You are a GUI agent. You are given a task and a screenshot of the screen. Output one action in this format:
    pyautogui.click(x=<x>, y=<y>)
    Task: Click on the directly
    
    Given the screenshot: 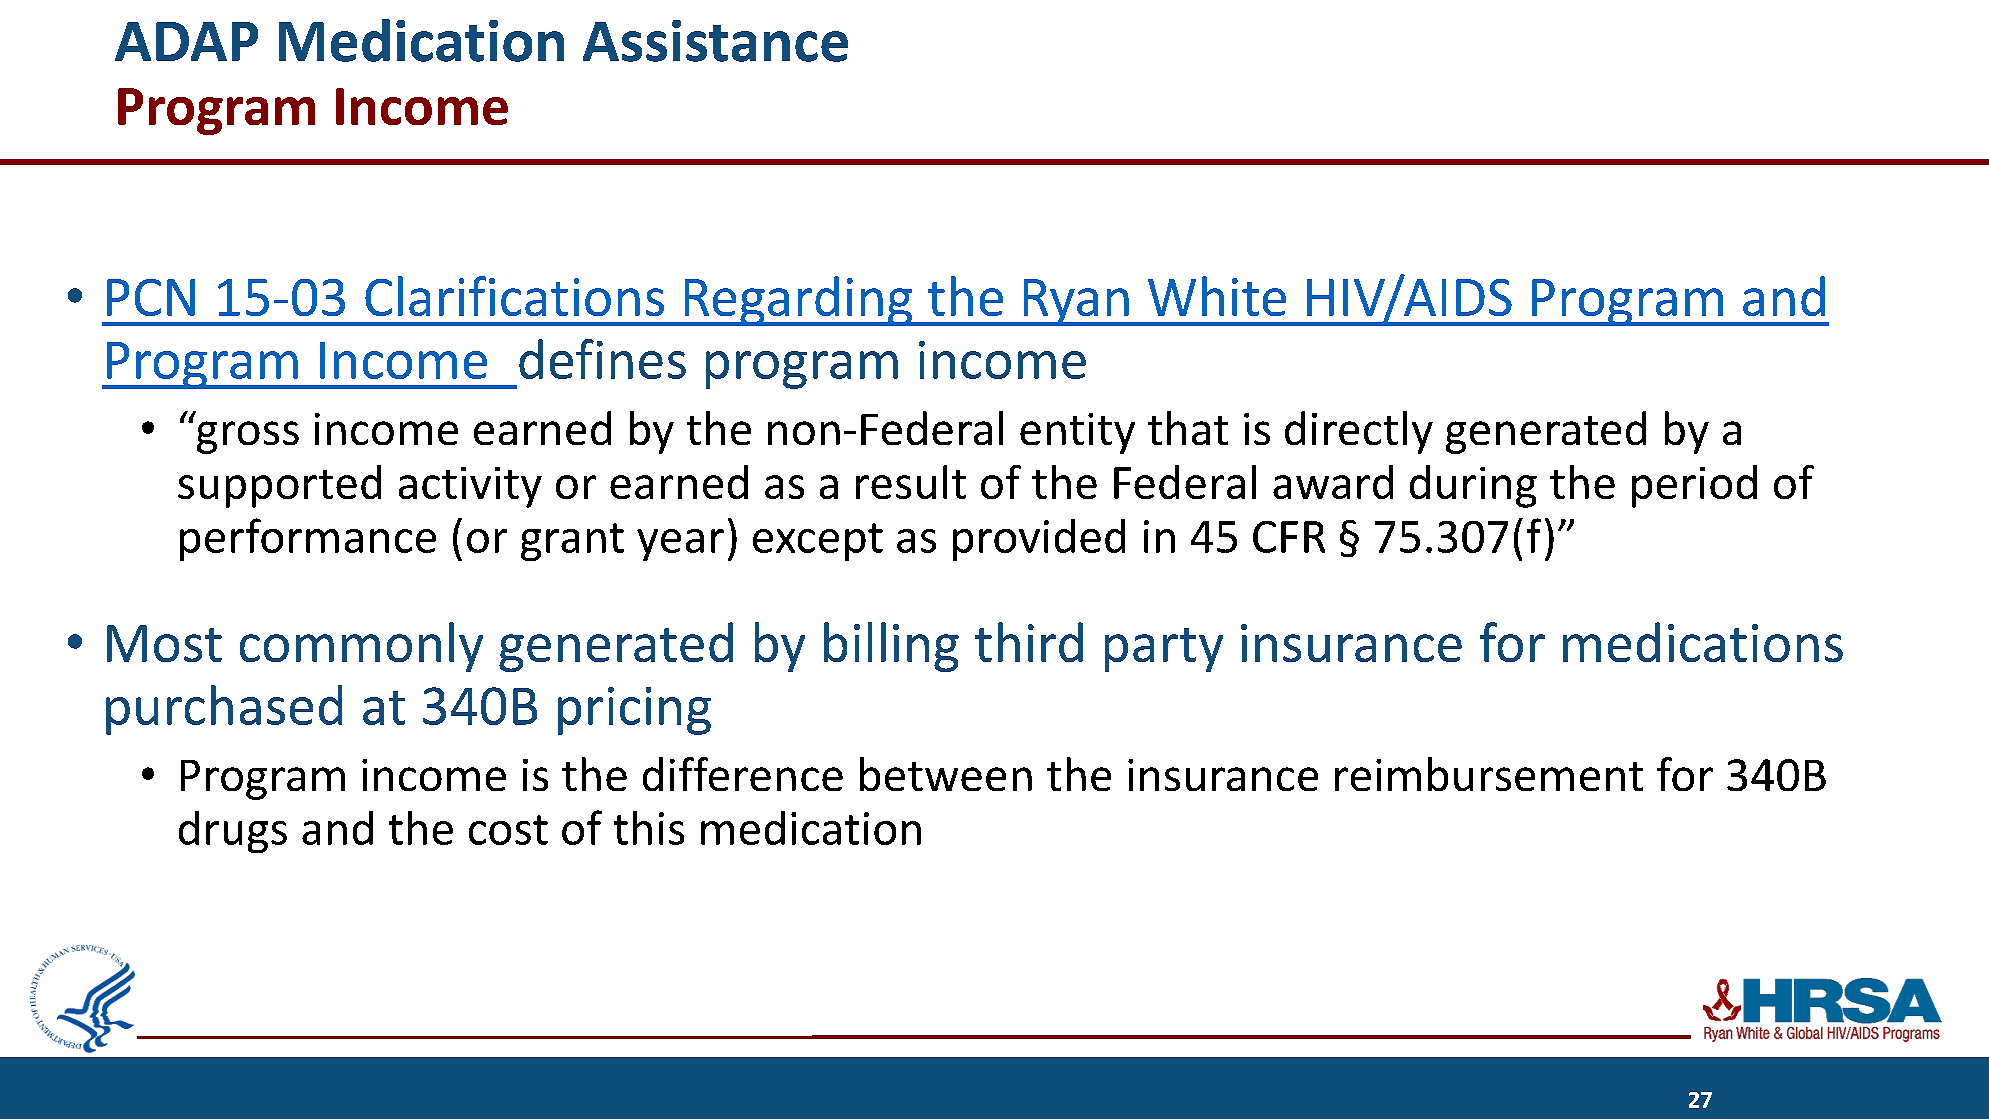 What is the action you would take?
    pyautogui.click(x=1359, y=432)
